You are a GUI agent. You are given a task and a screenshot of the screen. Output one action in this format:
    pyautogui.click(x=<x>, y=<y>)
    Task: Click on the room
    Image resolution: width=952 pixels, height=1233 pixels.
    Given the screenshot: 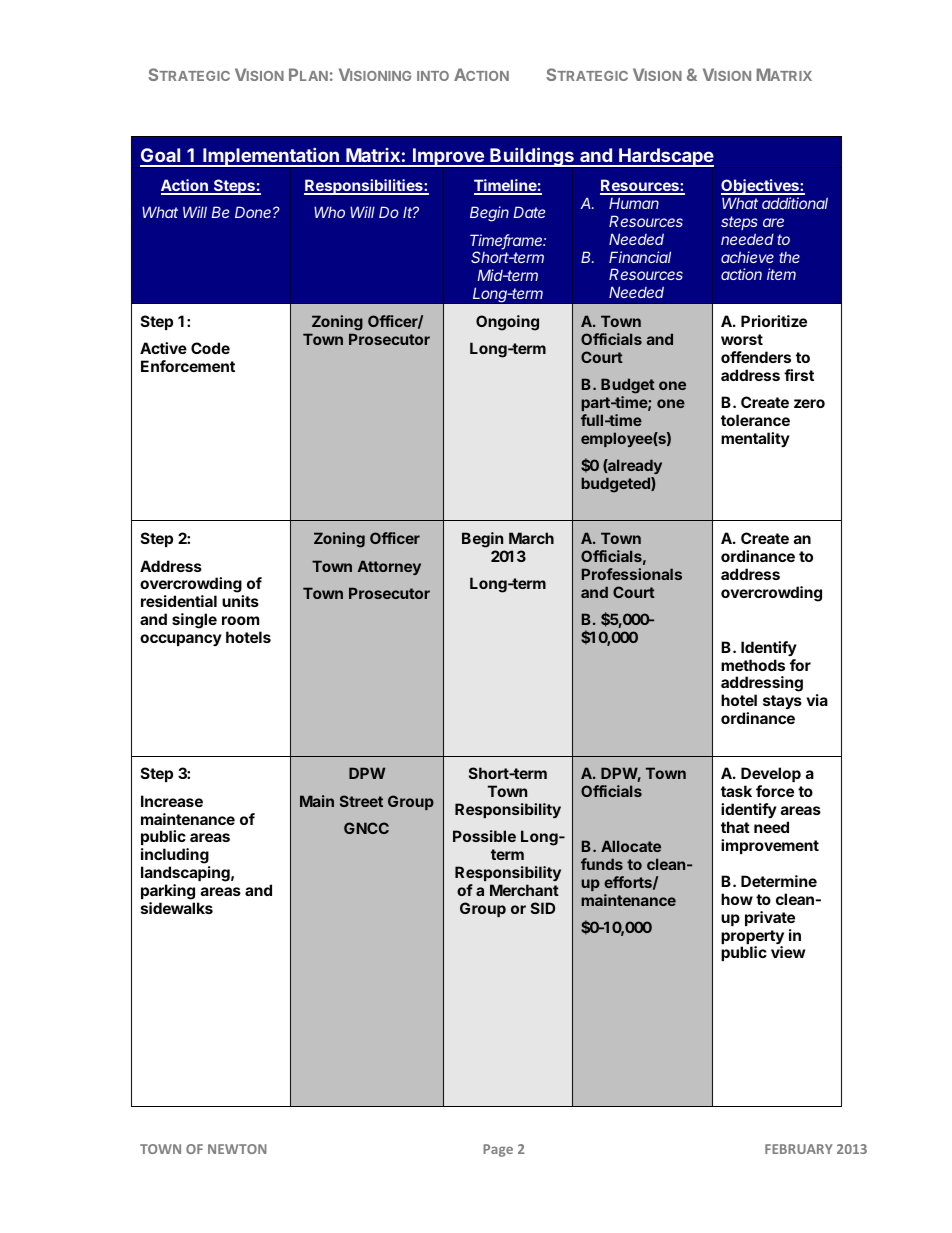 What is the action you would take?
    pyautogui.click(x=240, y=620)
